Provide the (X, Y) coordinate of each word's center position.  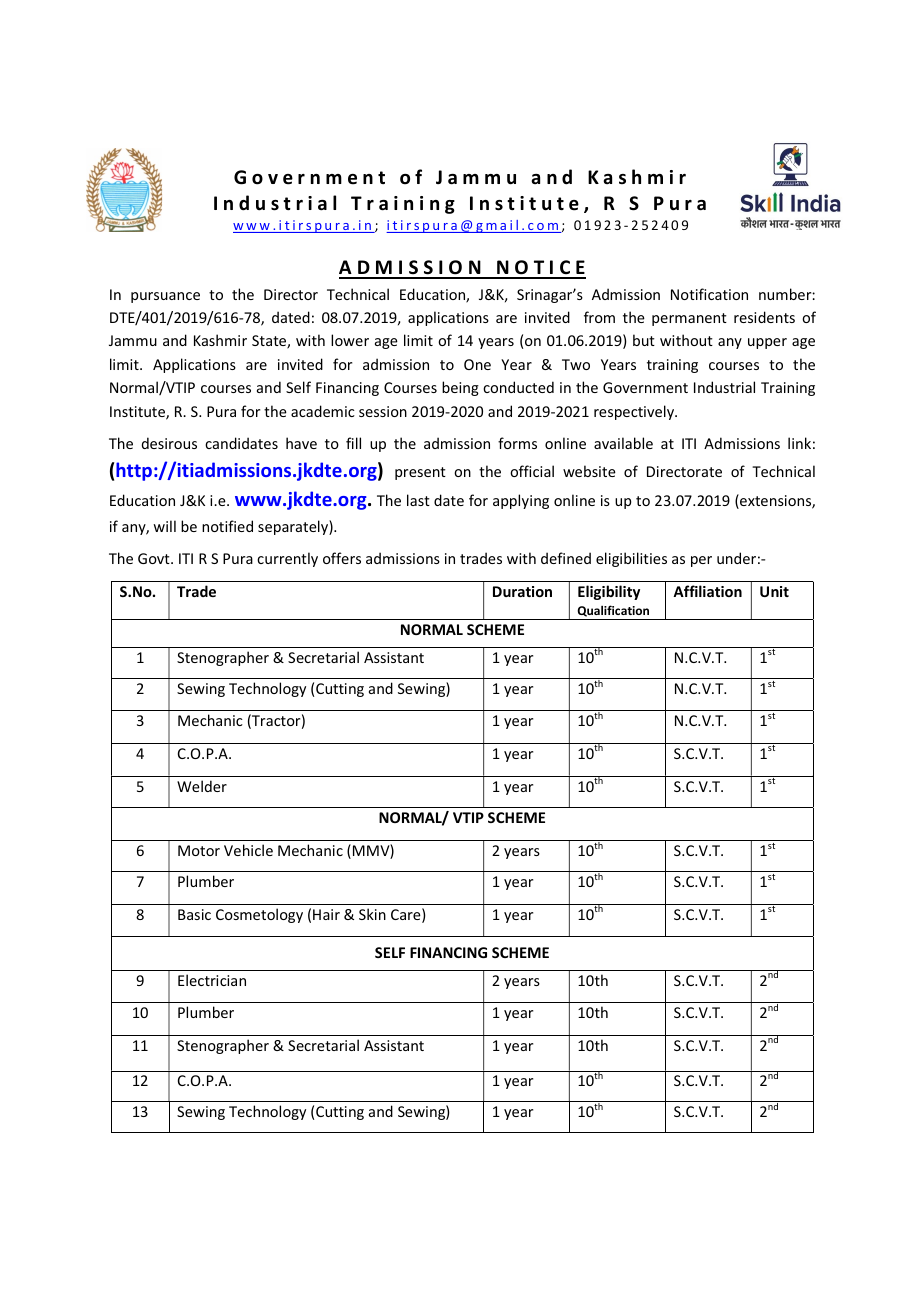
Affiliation (707, 591)
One (477, 364)
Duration (522, 591)
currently (287, 559)
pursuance (165, 297)
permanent (689, 319)
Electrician (212, 980)
